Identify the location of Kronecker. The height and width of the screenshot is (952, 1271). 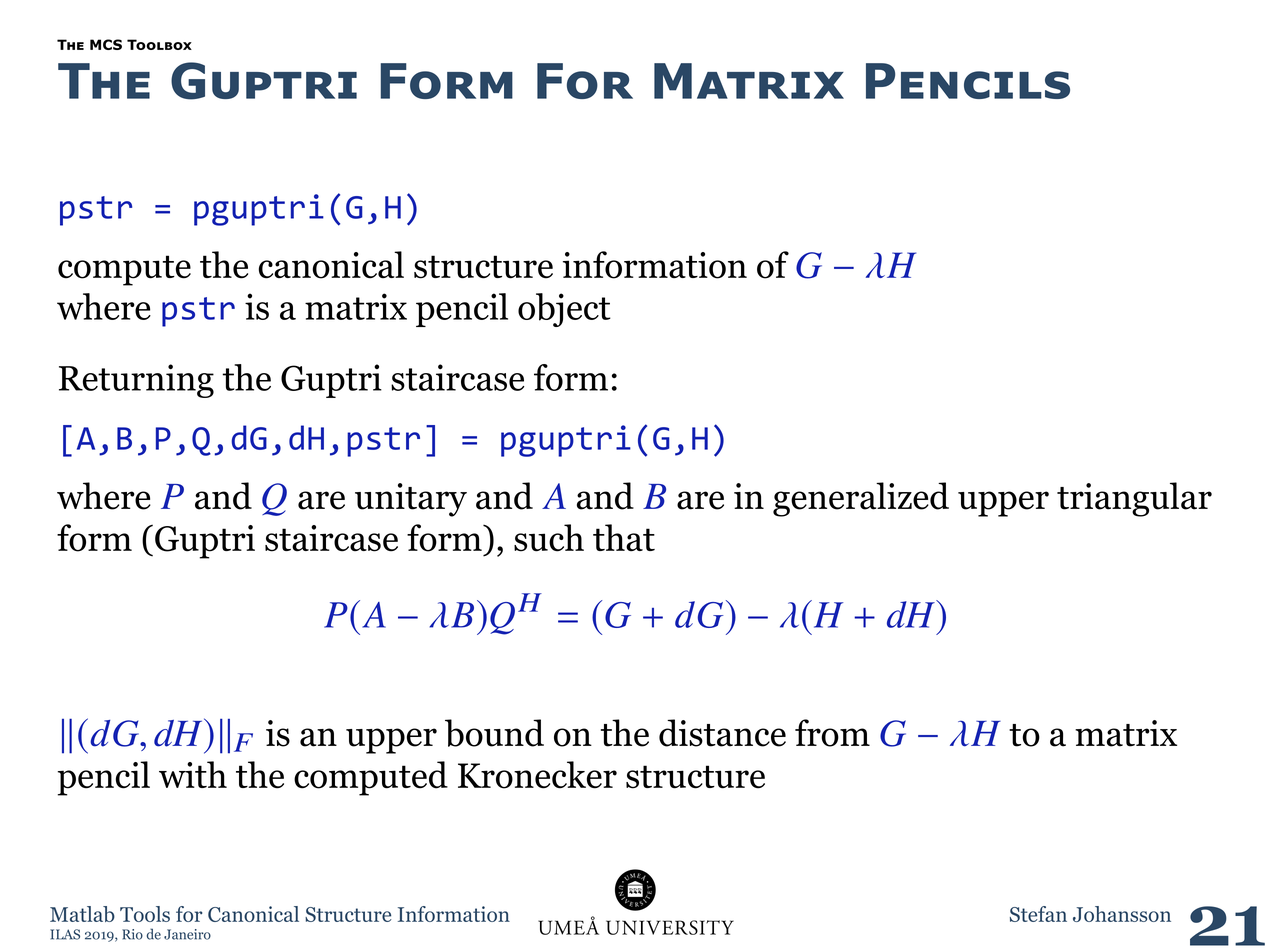
(537, 775).
